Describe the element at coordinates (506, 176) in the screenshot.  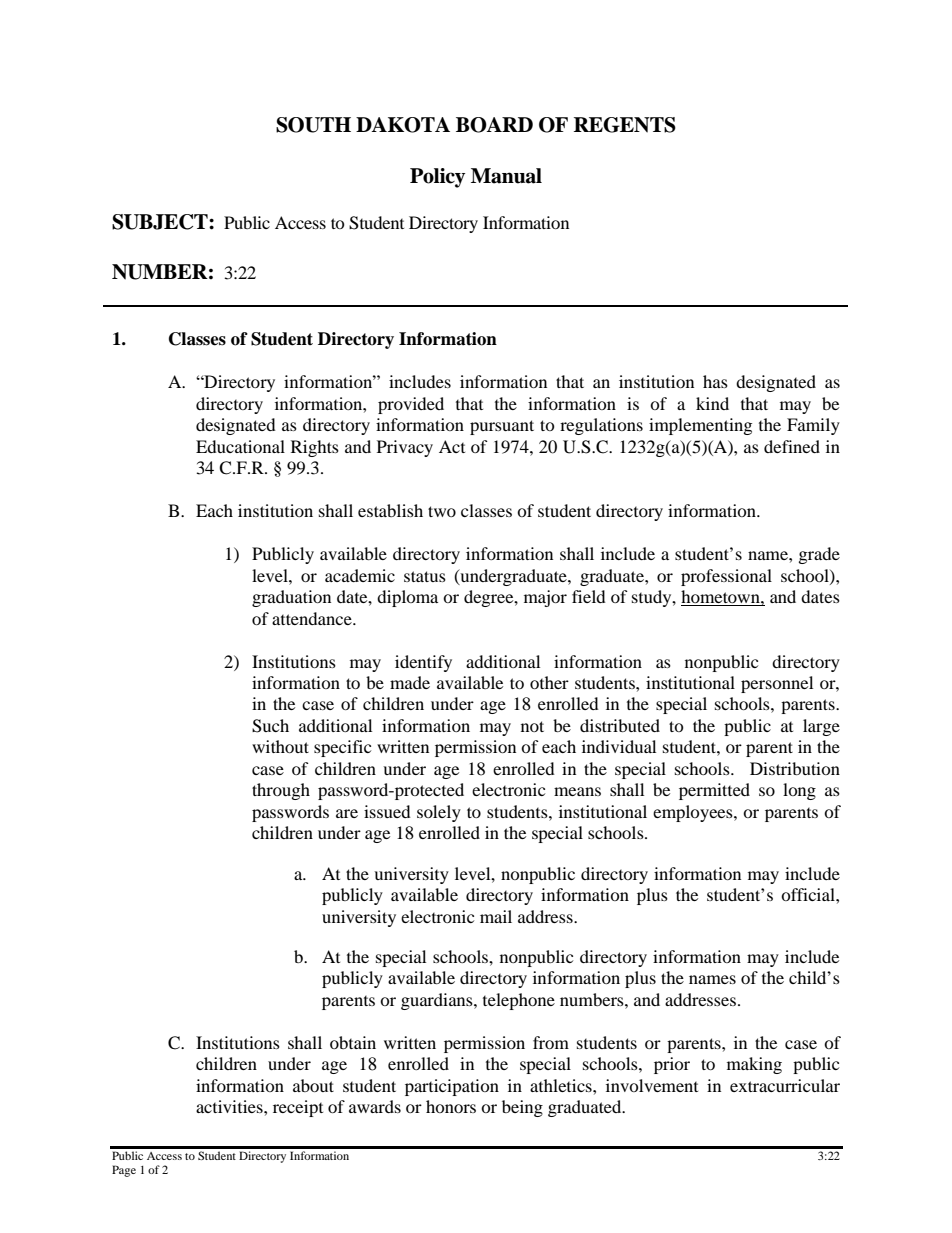
I see `Manual` at that location.
